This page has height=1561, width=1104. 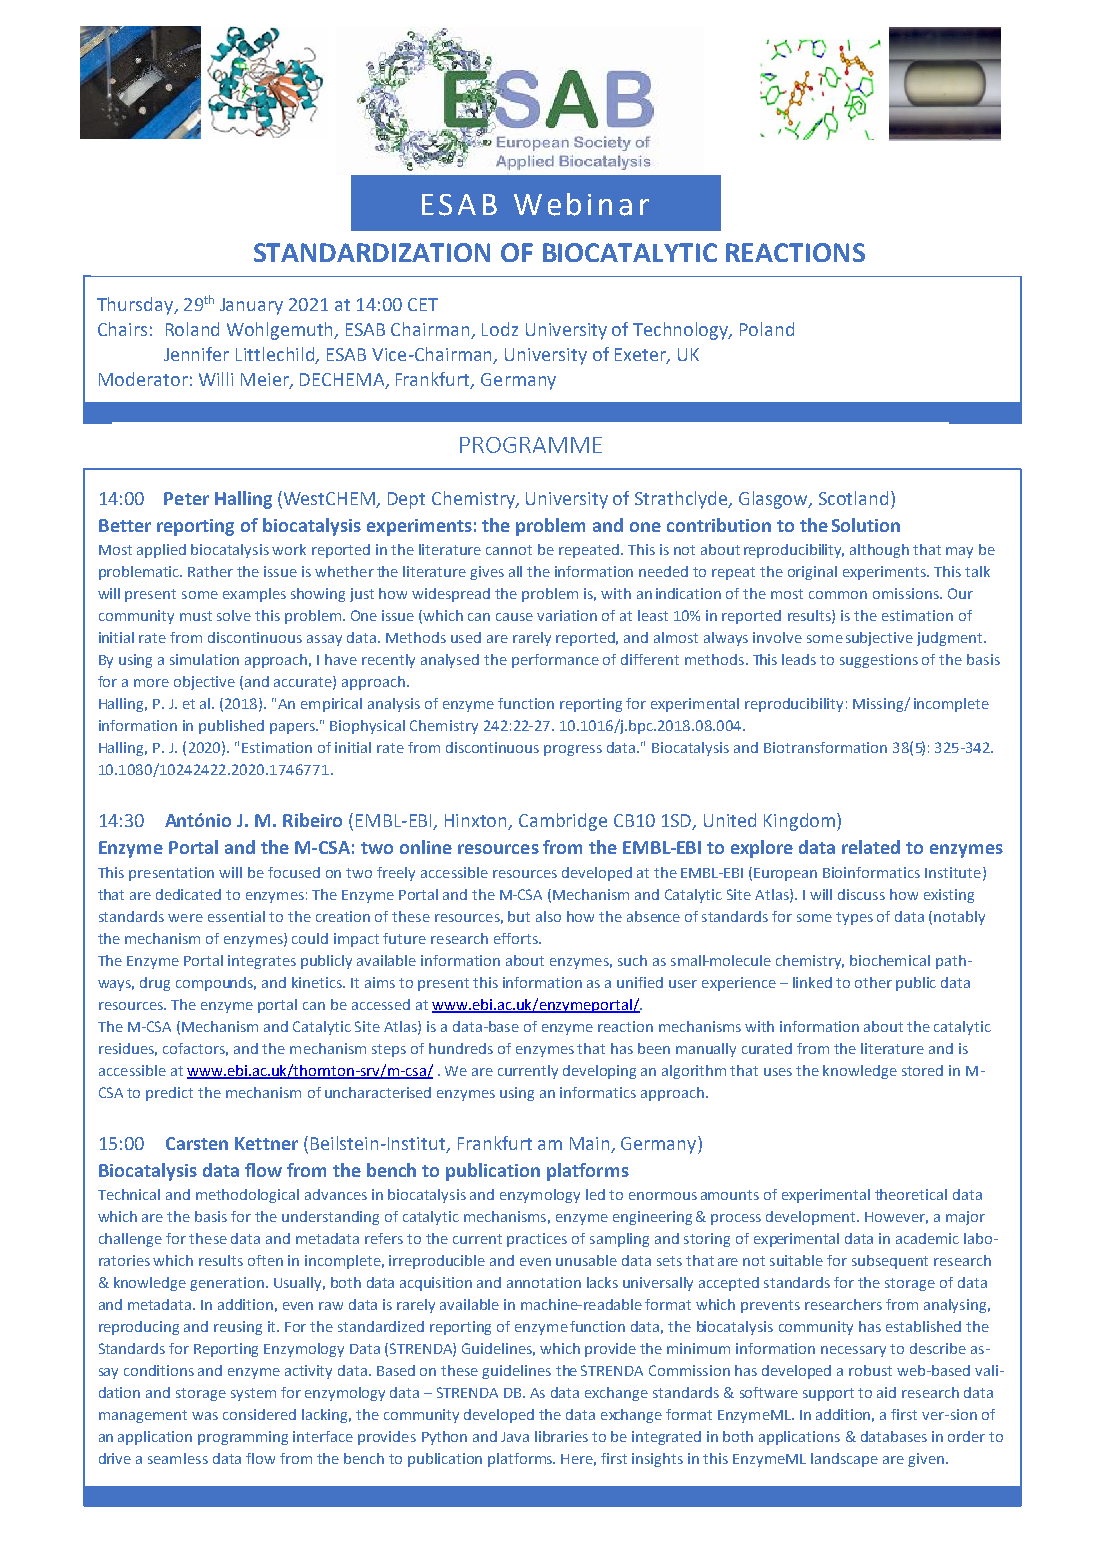 What do you see at coordinates (563, 822) in the page?
I see `Cambridge` at bounding box center [563, 822].
